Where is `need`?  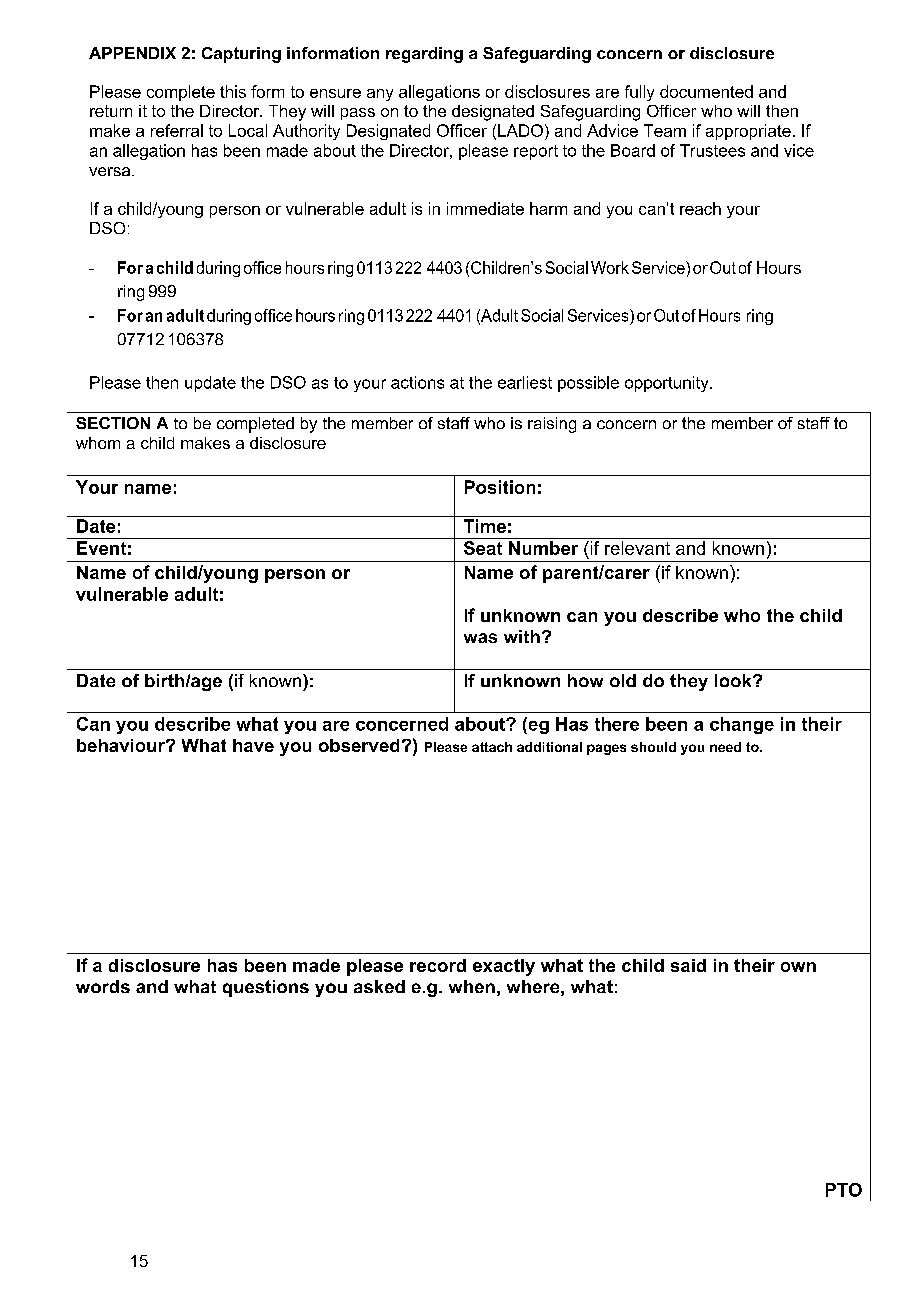
need is located at coordinates (725, 747).
